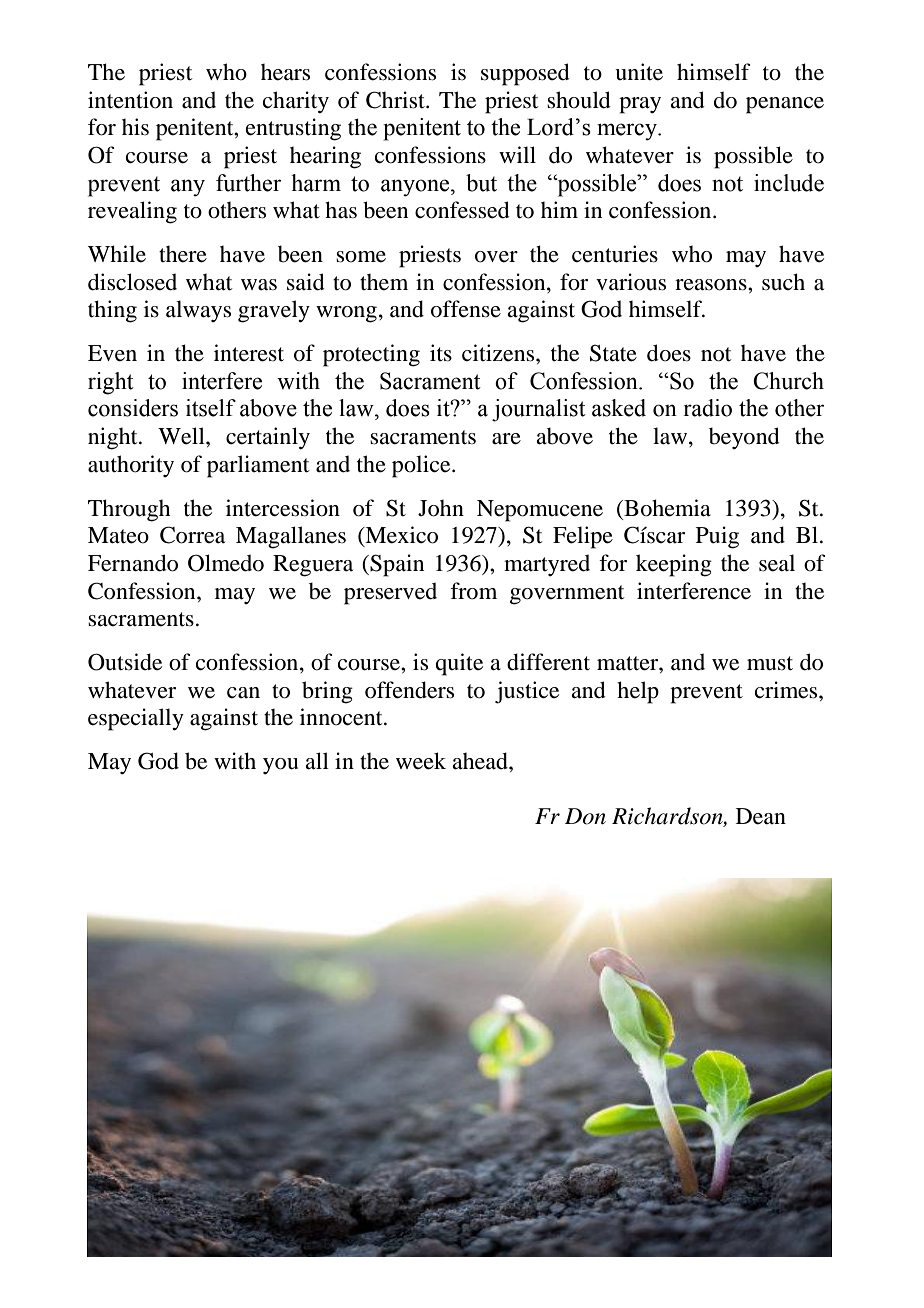  What do you see at coordinates (183, 254) in the document?
I see `there` at bounding box center [183, 254].
